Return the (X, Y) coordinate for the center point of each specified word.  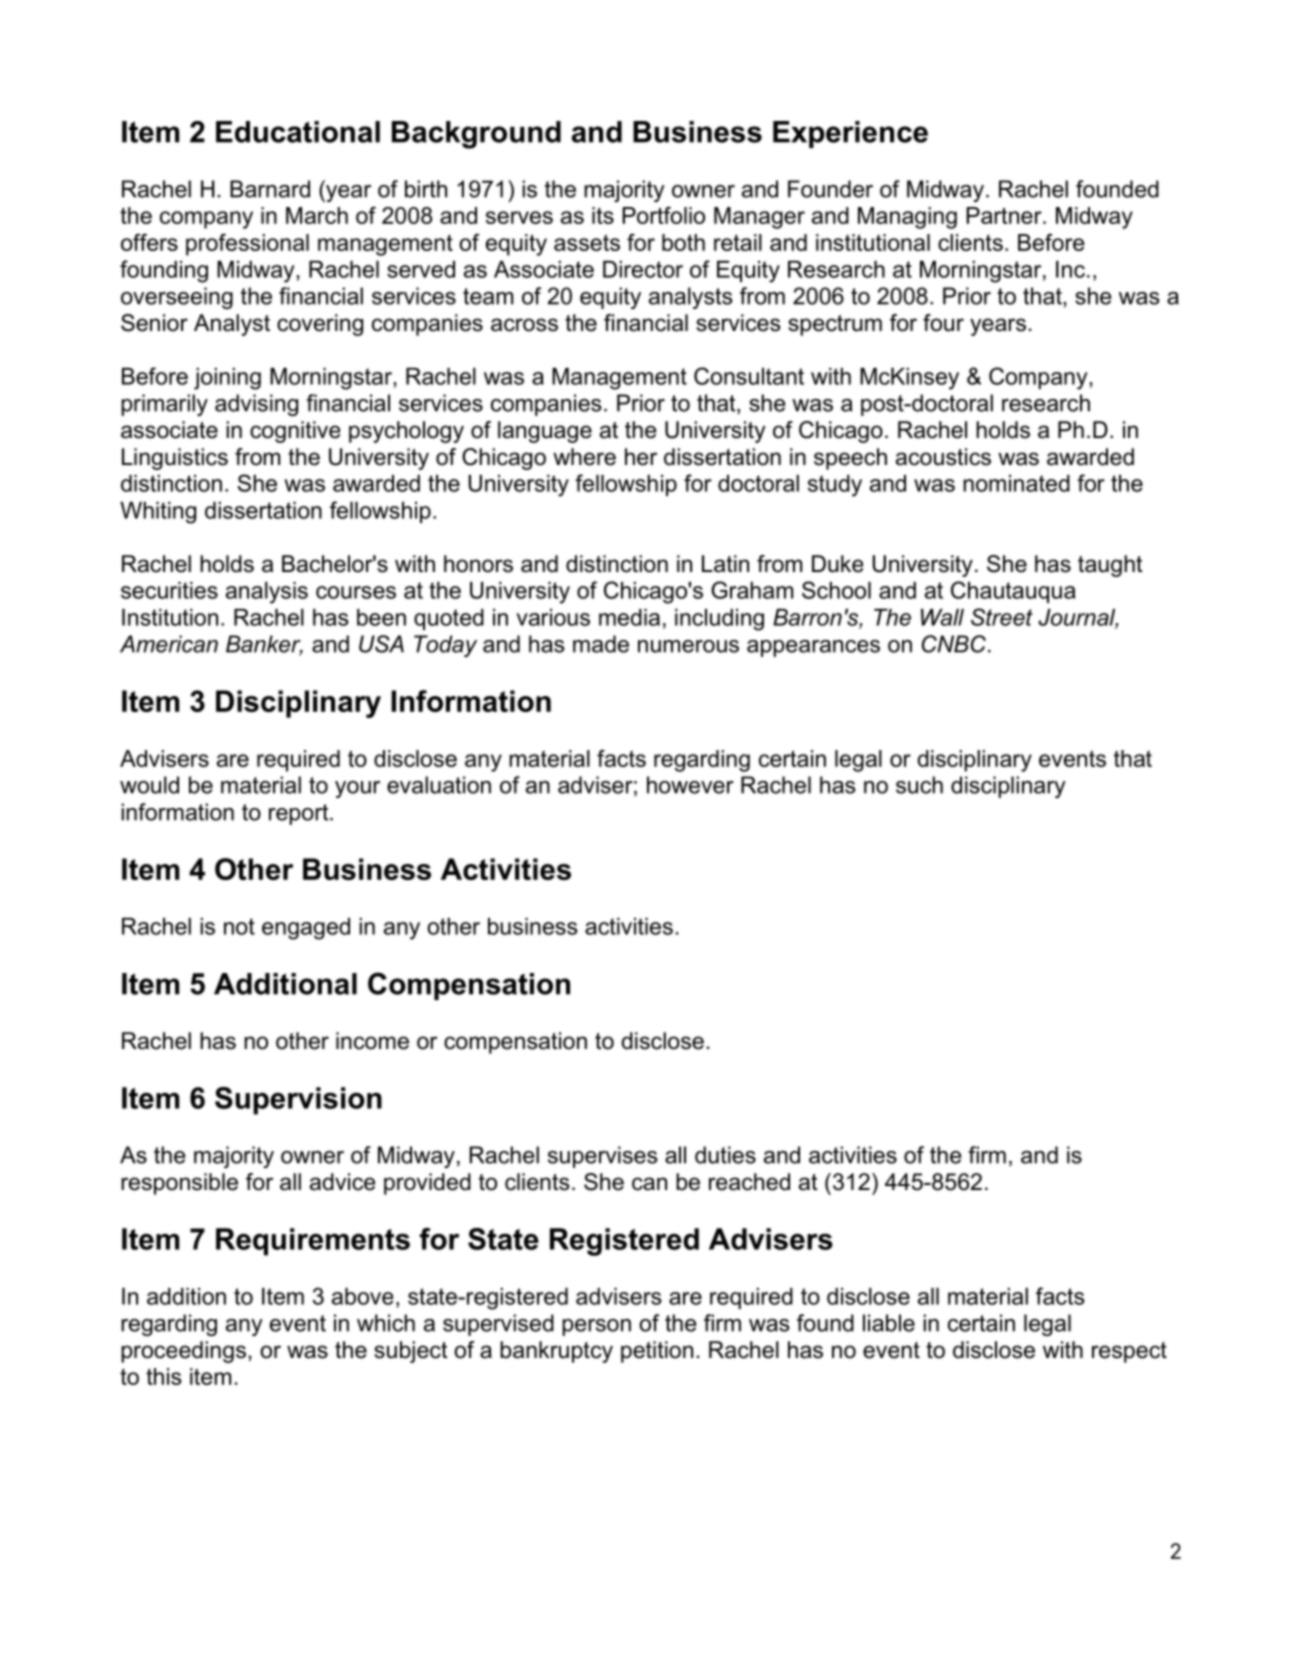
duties (725, 1155)
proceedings (183, 1352)
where (584, 457)
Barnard (270, 189)
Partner (1005, 215)
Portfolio (663, 215)
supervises (603, 1157)
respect (1129, 1352)
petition (657, 1352)
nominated (1016, 483)
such (919, 785)
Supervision (298, 1101)
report (300, 814)
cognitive (295, 432)
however (690, 785)
